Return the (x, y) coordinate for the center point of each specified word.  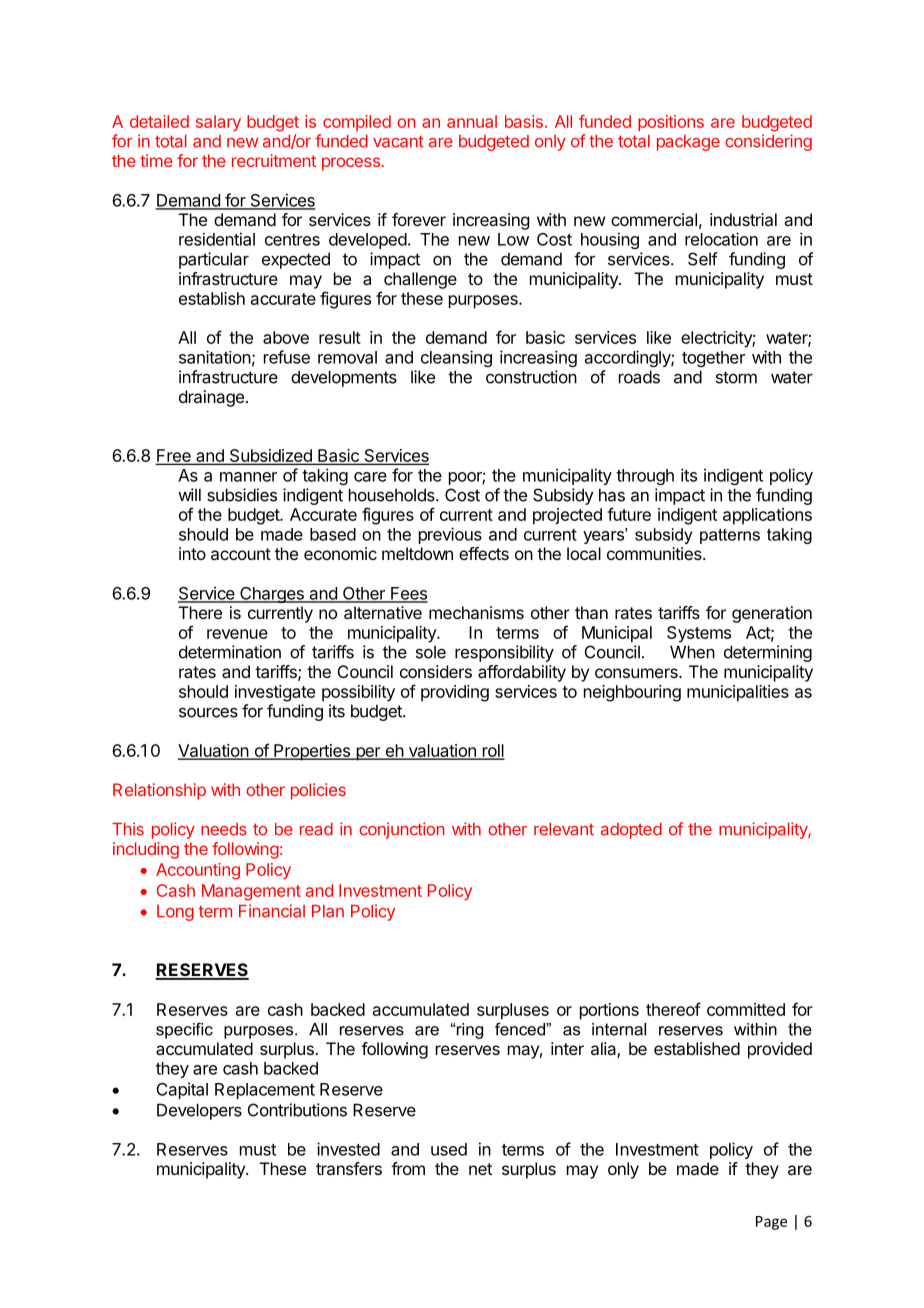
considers (436, 671)
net (480, 1169)
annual (472, 121)
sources (208, 712)
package (688, 143)
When (692, 652)
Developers (199, 1111)
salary (218, 123)
